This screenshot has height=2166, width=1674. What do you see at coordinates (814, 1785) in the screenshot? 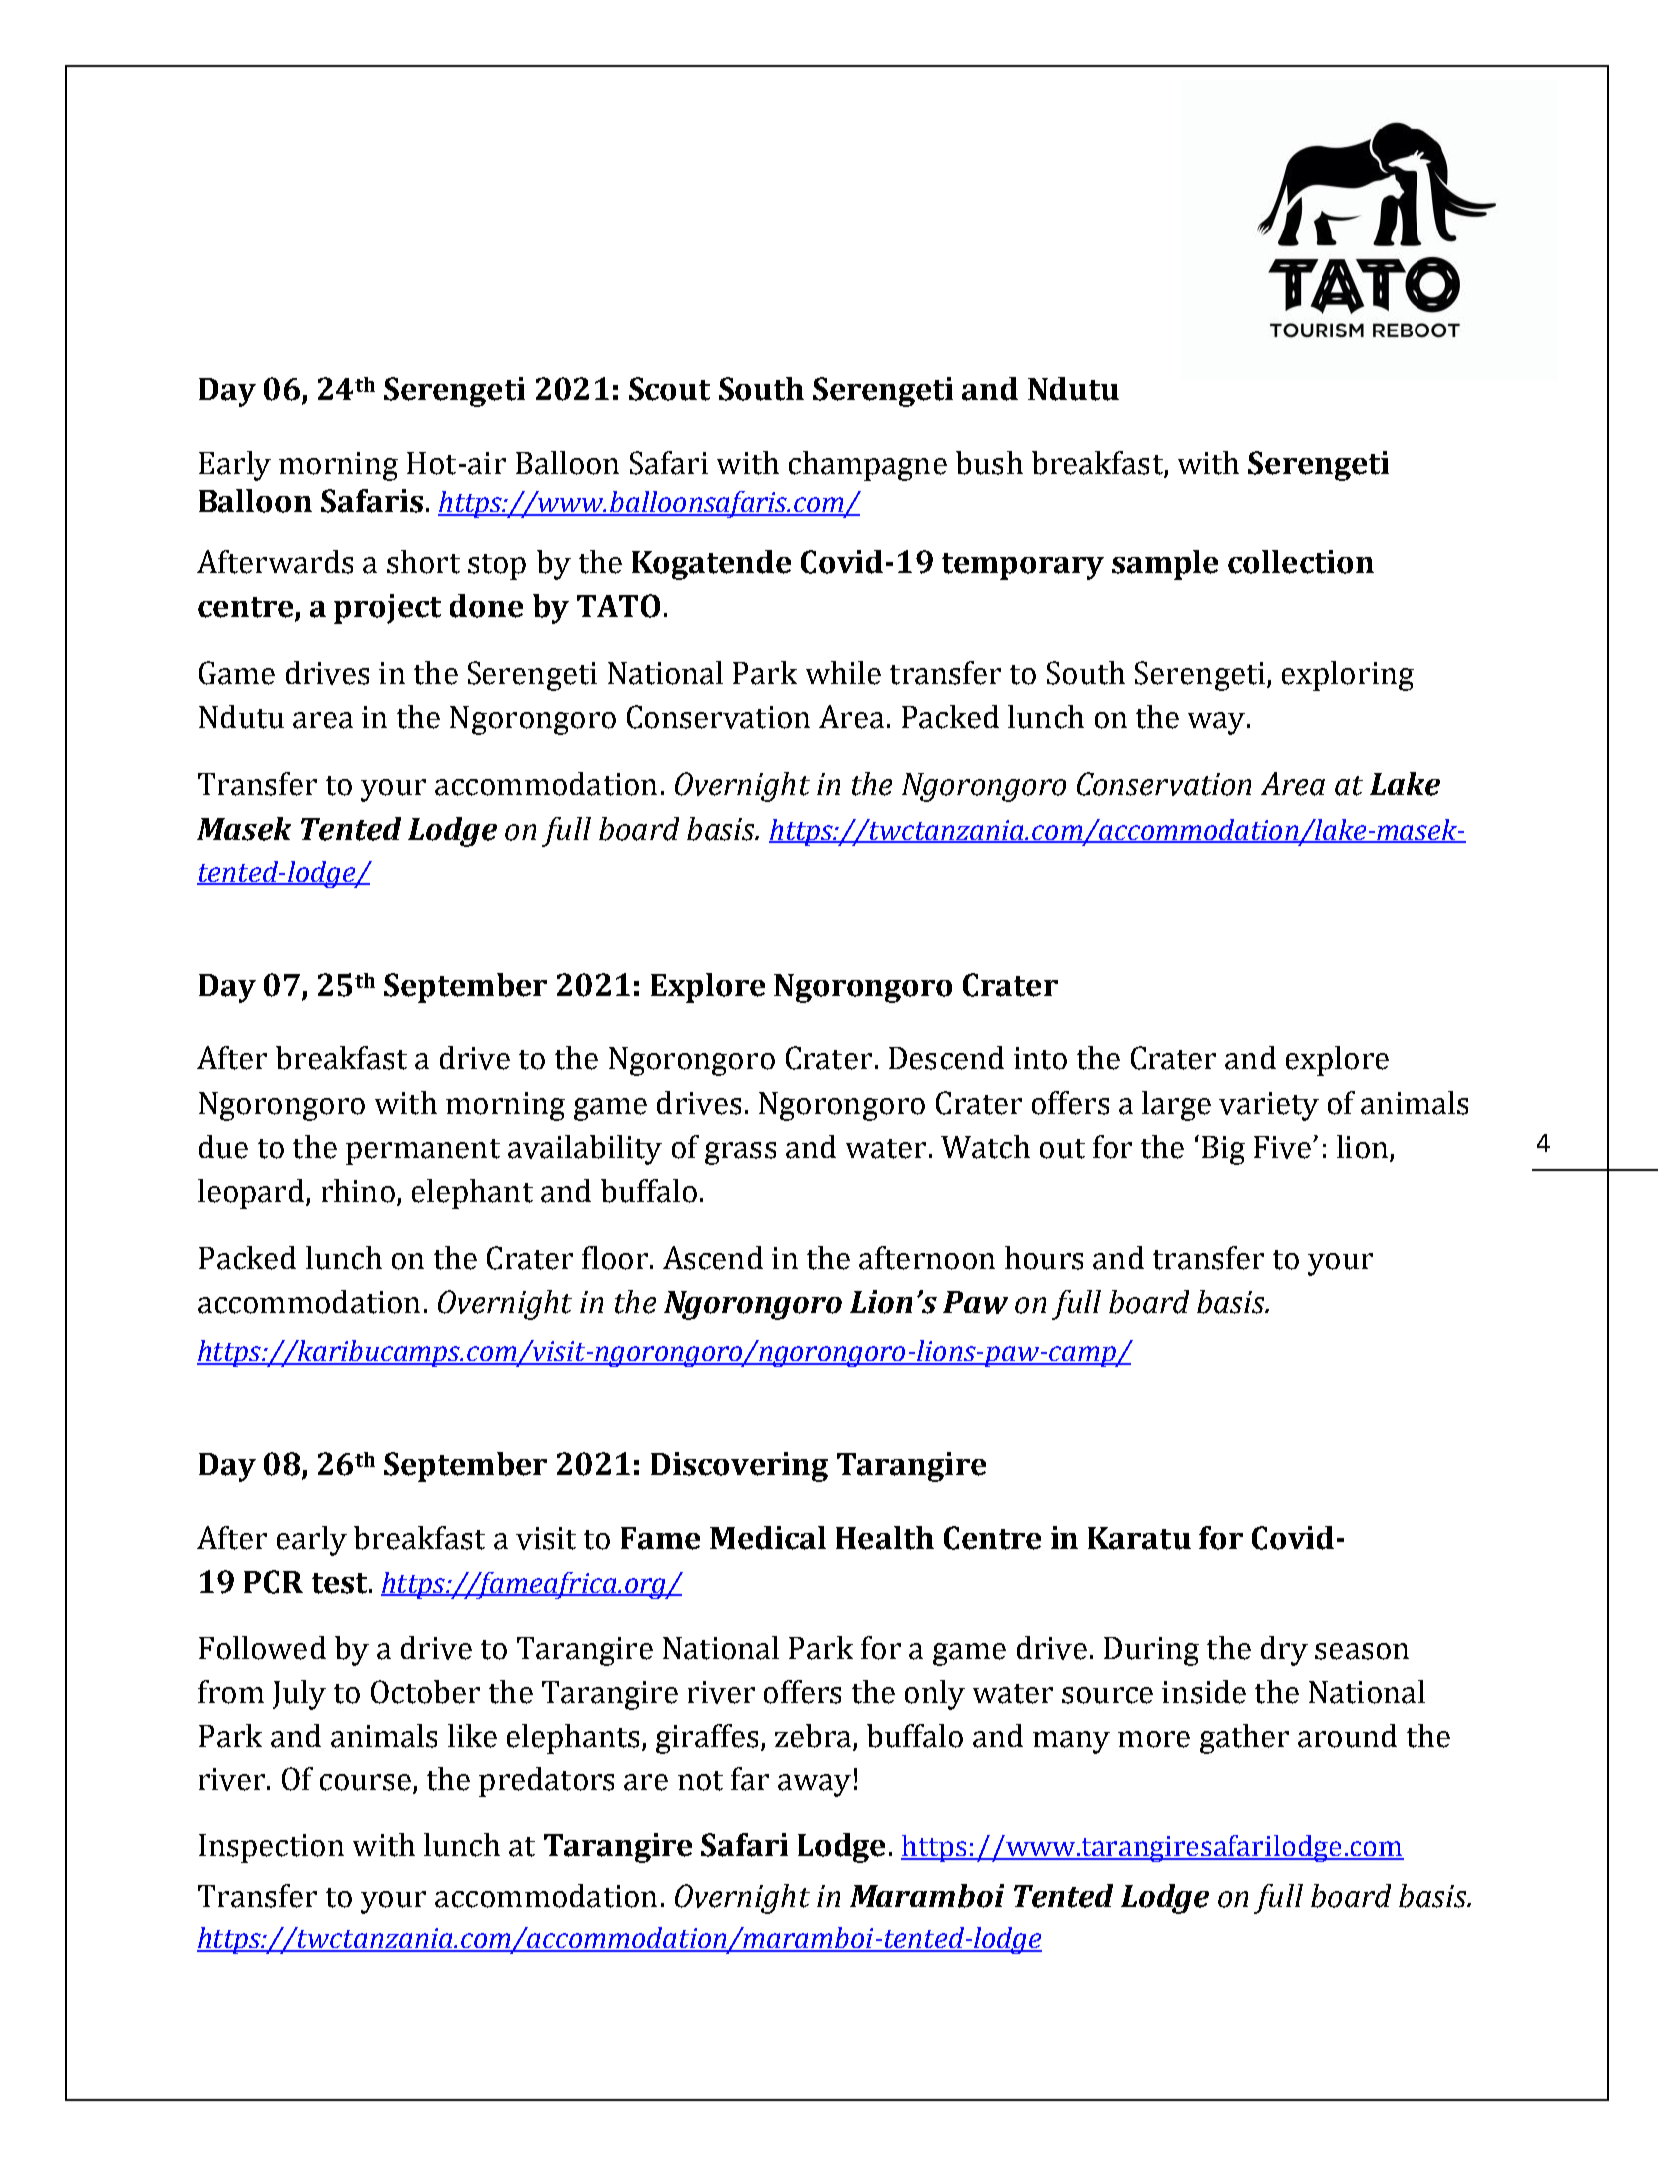
I see `away` at bounding box center [814, 1785].
